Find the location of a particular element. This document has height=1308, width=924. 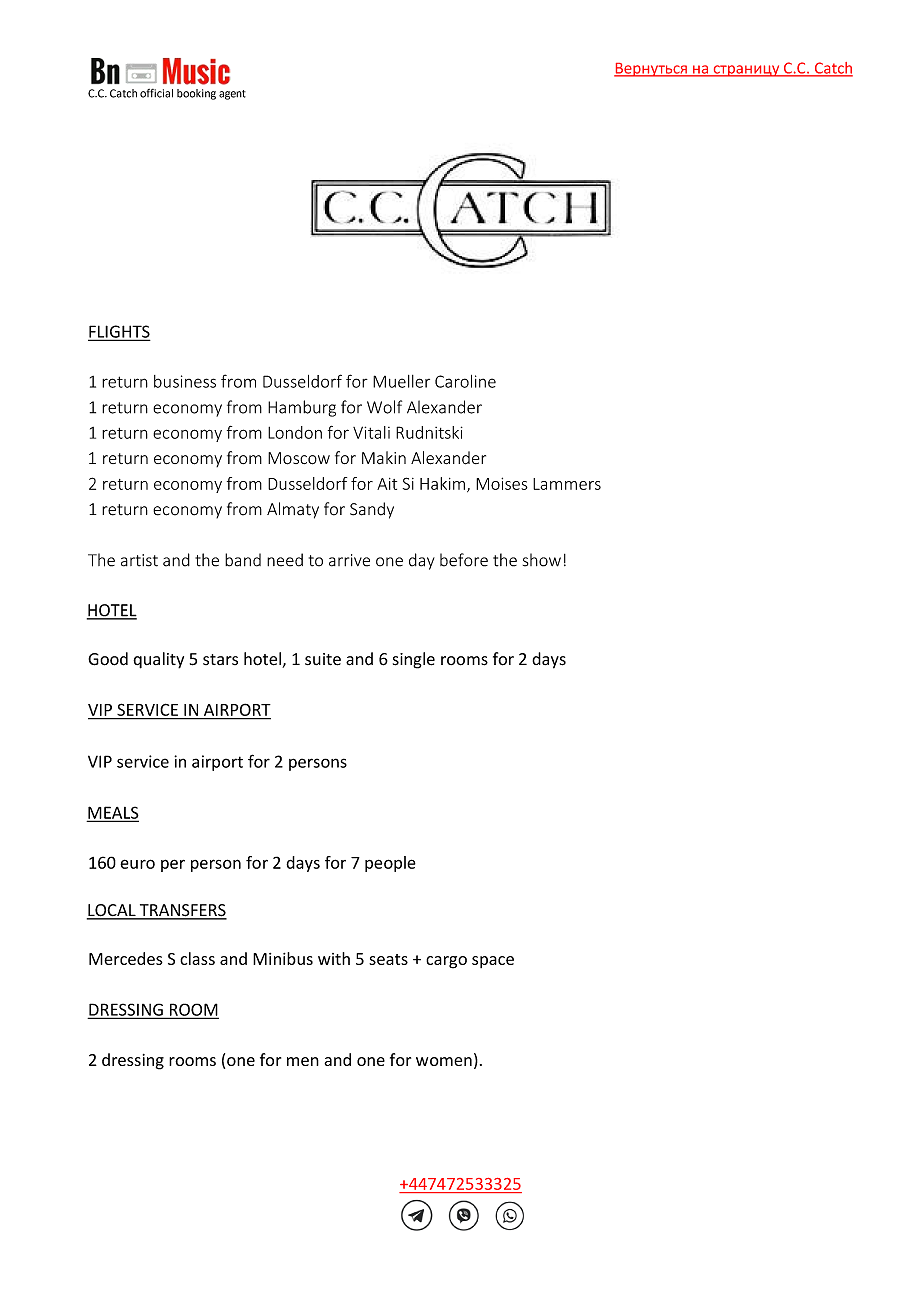

Hamburg is located at coordinates (302, 408).
